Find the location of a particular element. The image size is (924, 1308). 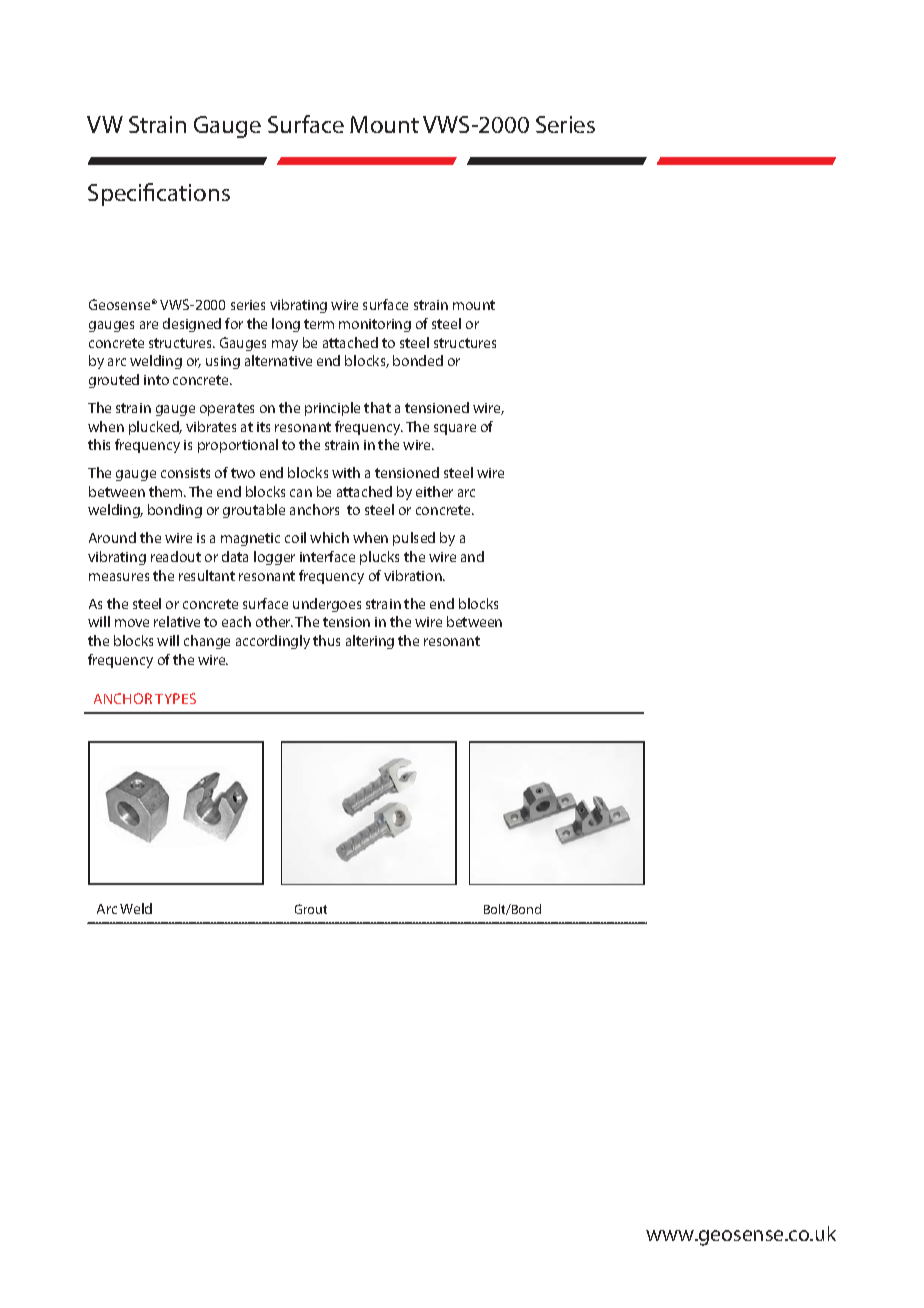

TYPES is located at coordinates (175, 698).
